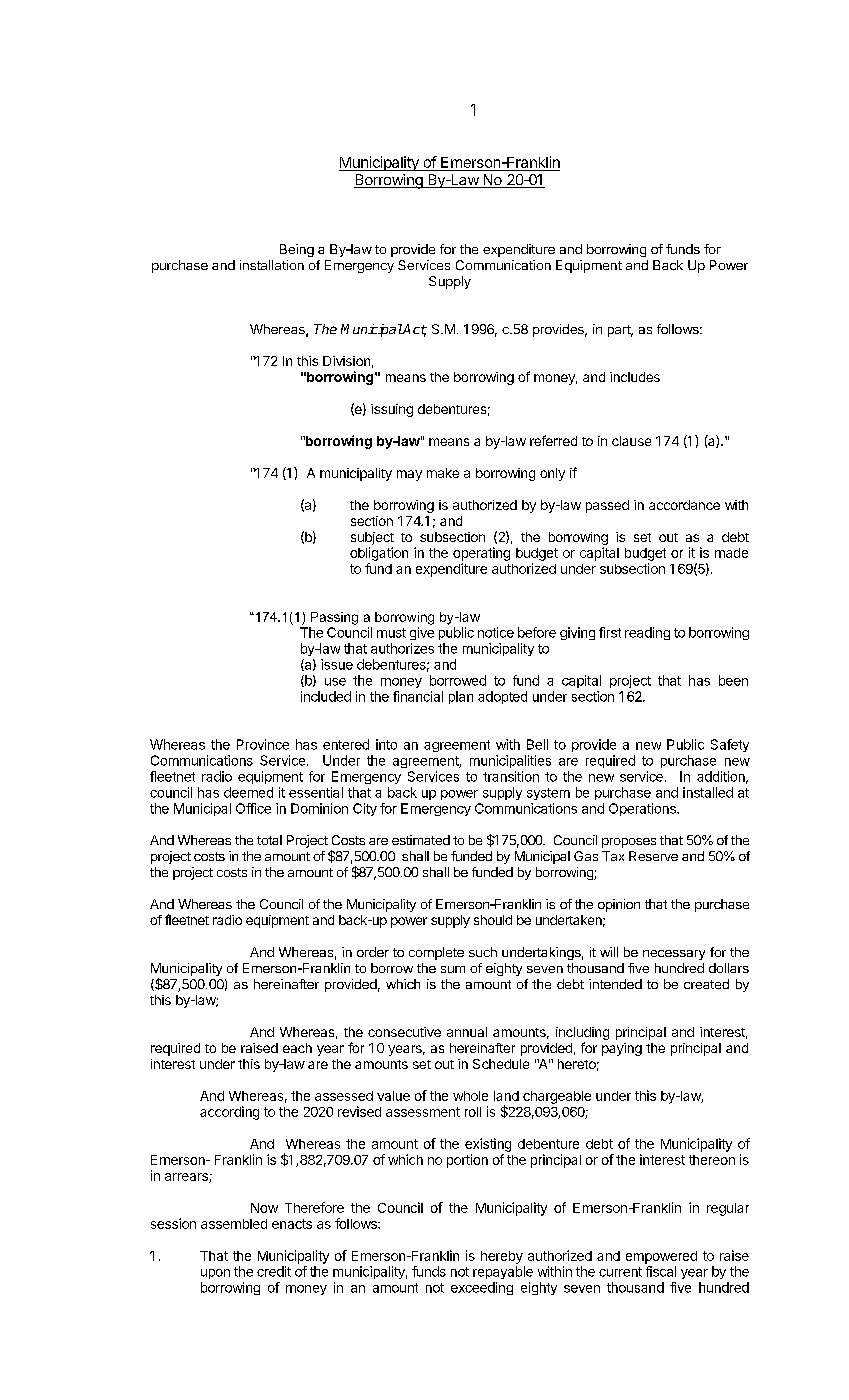  Describe the element at coordinates (334, 618) in the document. I see `Passing` at that location.
